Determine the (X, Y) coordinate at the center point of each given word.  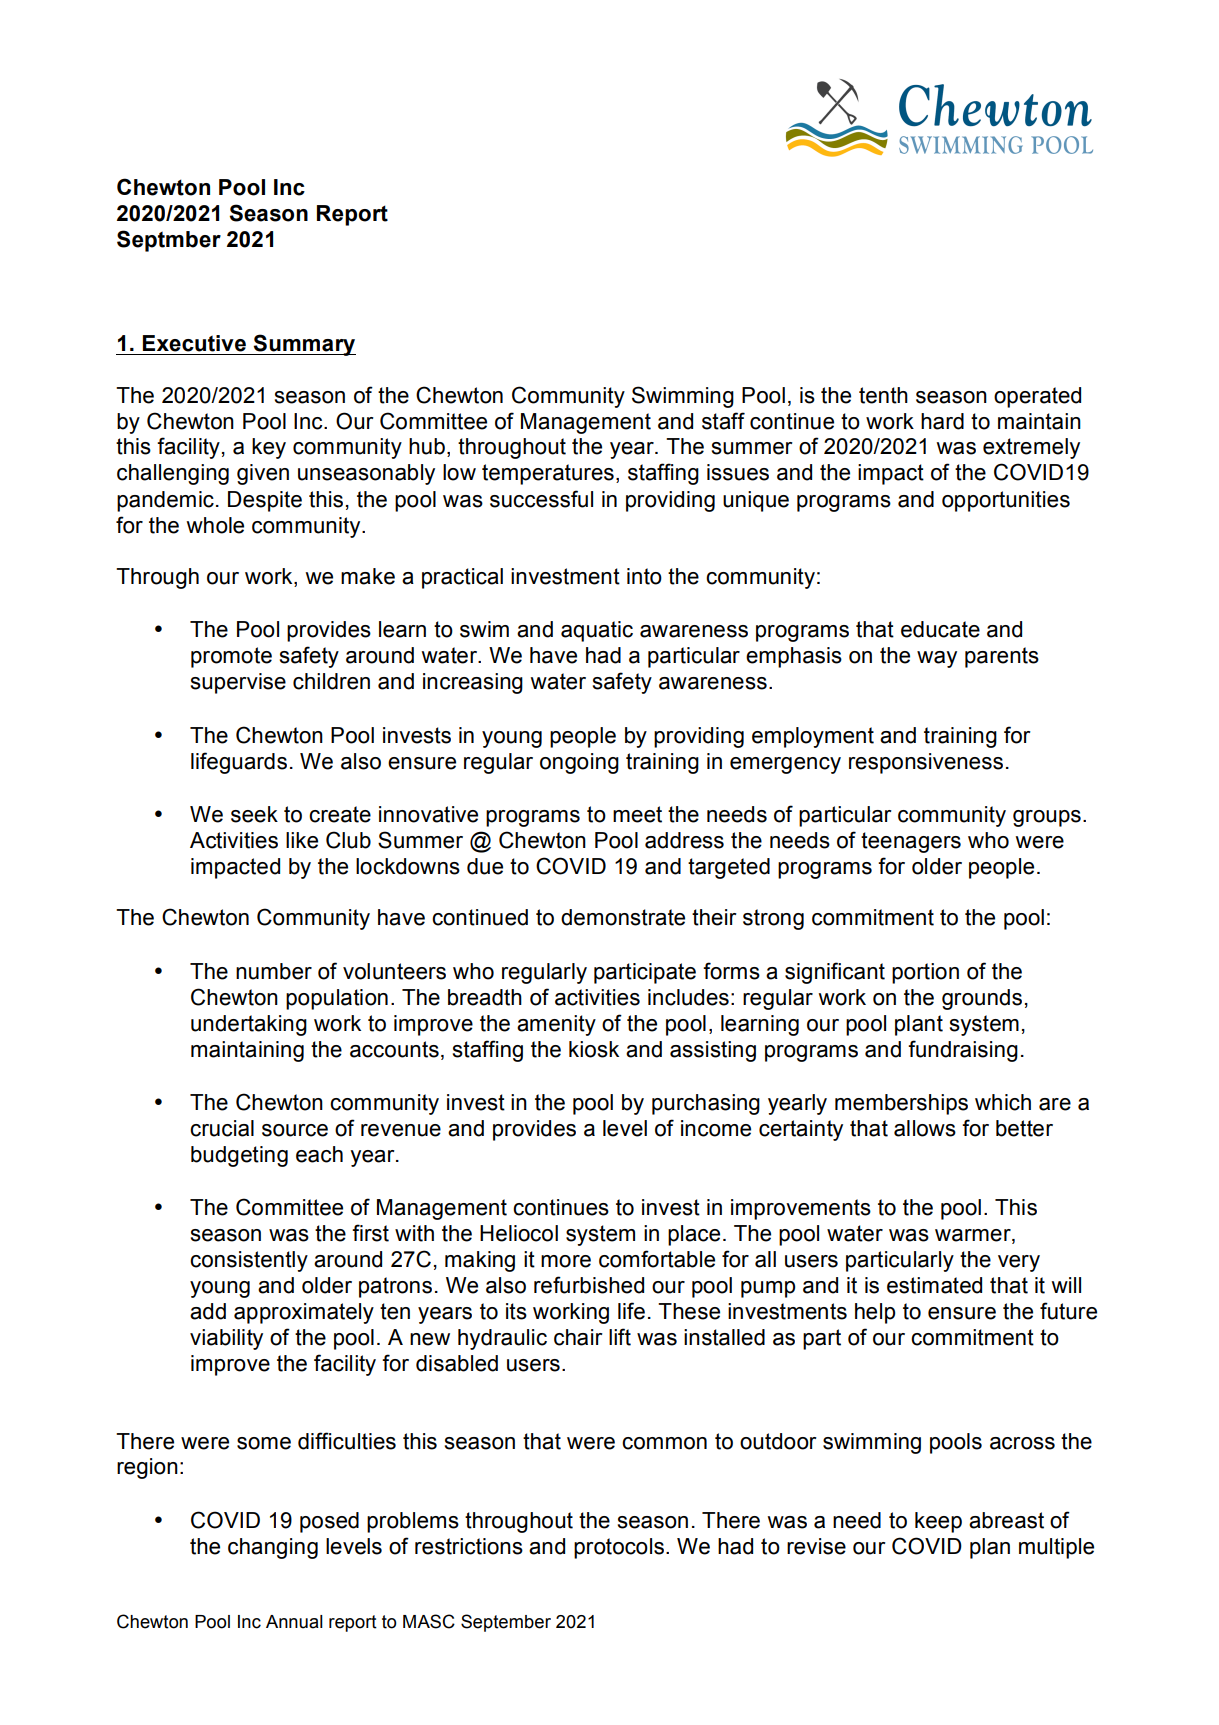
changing (273, 1548)
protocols (619, 1548)
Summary (303, 345)
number (274, 971)
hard (942, 421)
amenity (556, 1025)
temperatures (548, 474)
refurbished (589, 1285)
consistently (249, 1261)
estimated (934, 1285)
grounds (982, 999)
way (937, 659)
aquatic (597, 631)
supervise (238, 683)
